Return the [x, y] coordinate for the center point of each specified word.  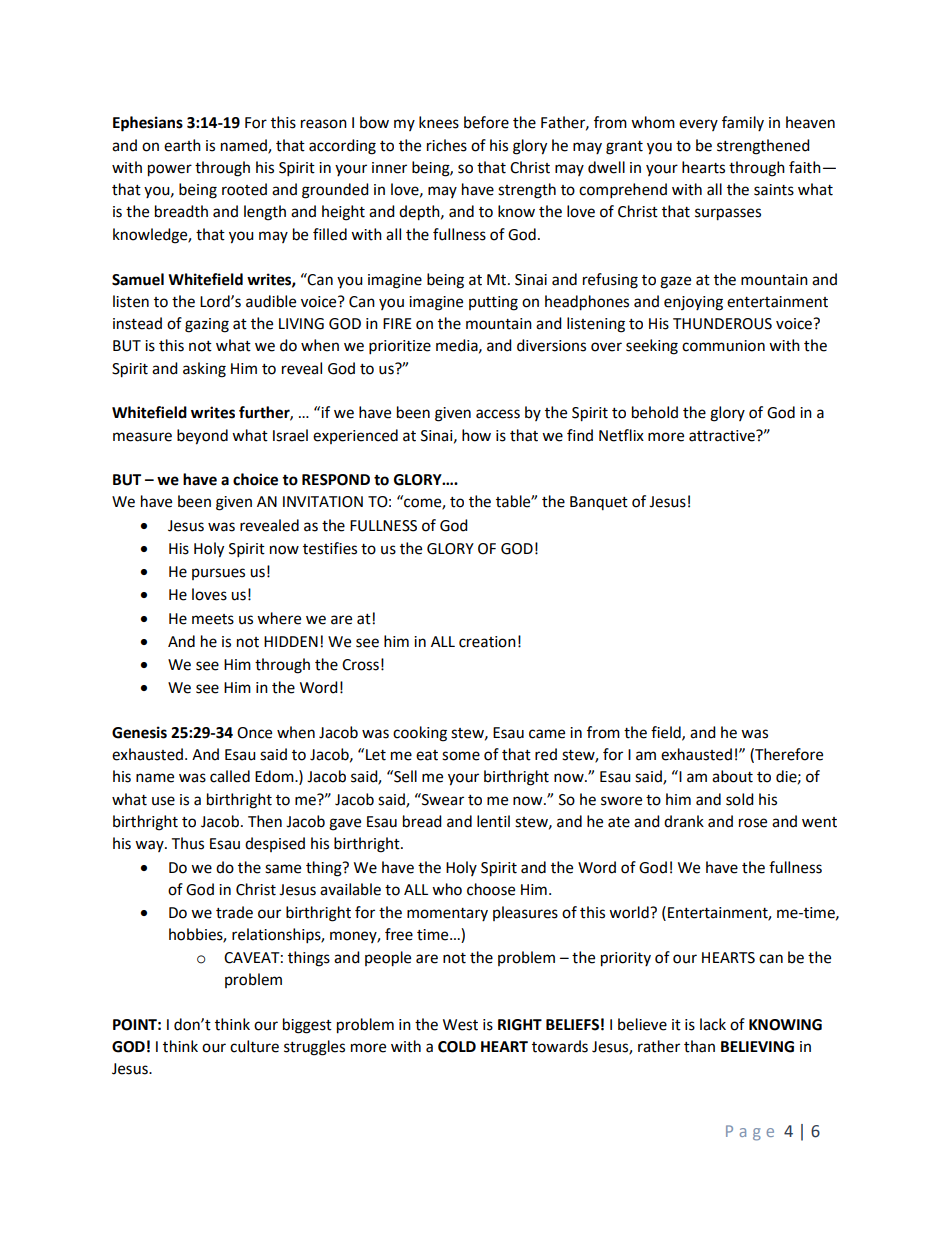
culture [254, 1046]
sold [740, 799]
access [498, 414]
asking [204, 370]
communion [723, 346]
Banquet [599, 503]
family [743, 123]
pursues [218, 574]
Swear [442, 799]
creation [487, 642]
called [230, 776]
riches [447, 145]
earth [182, 145]
